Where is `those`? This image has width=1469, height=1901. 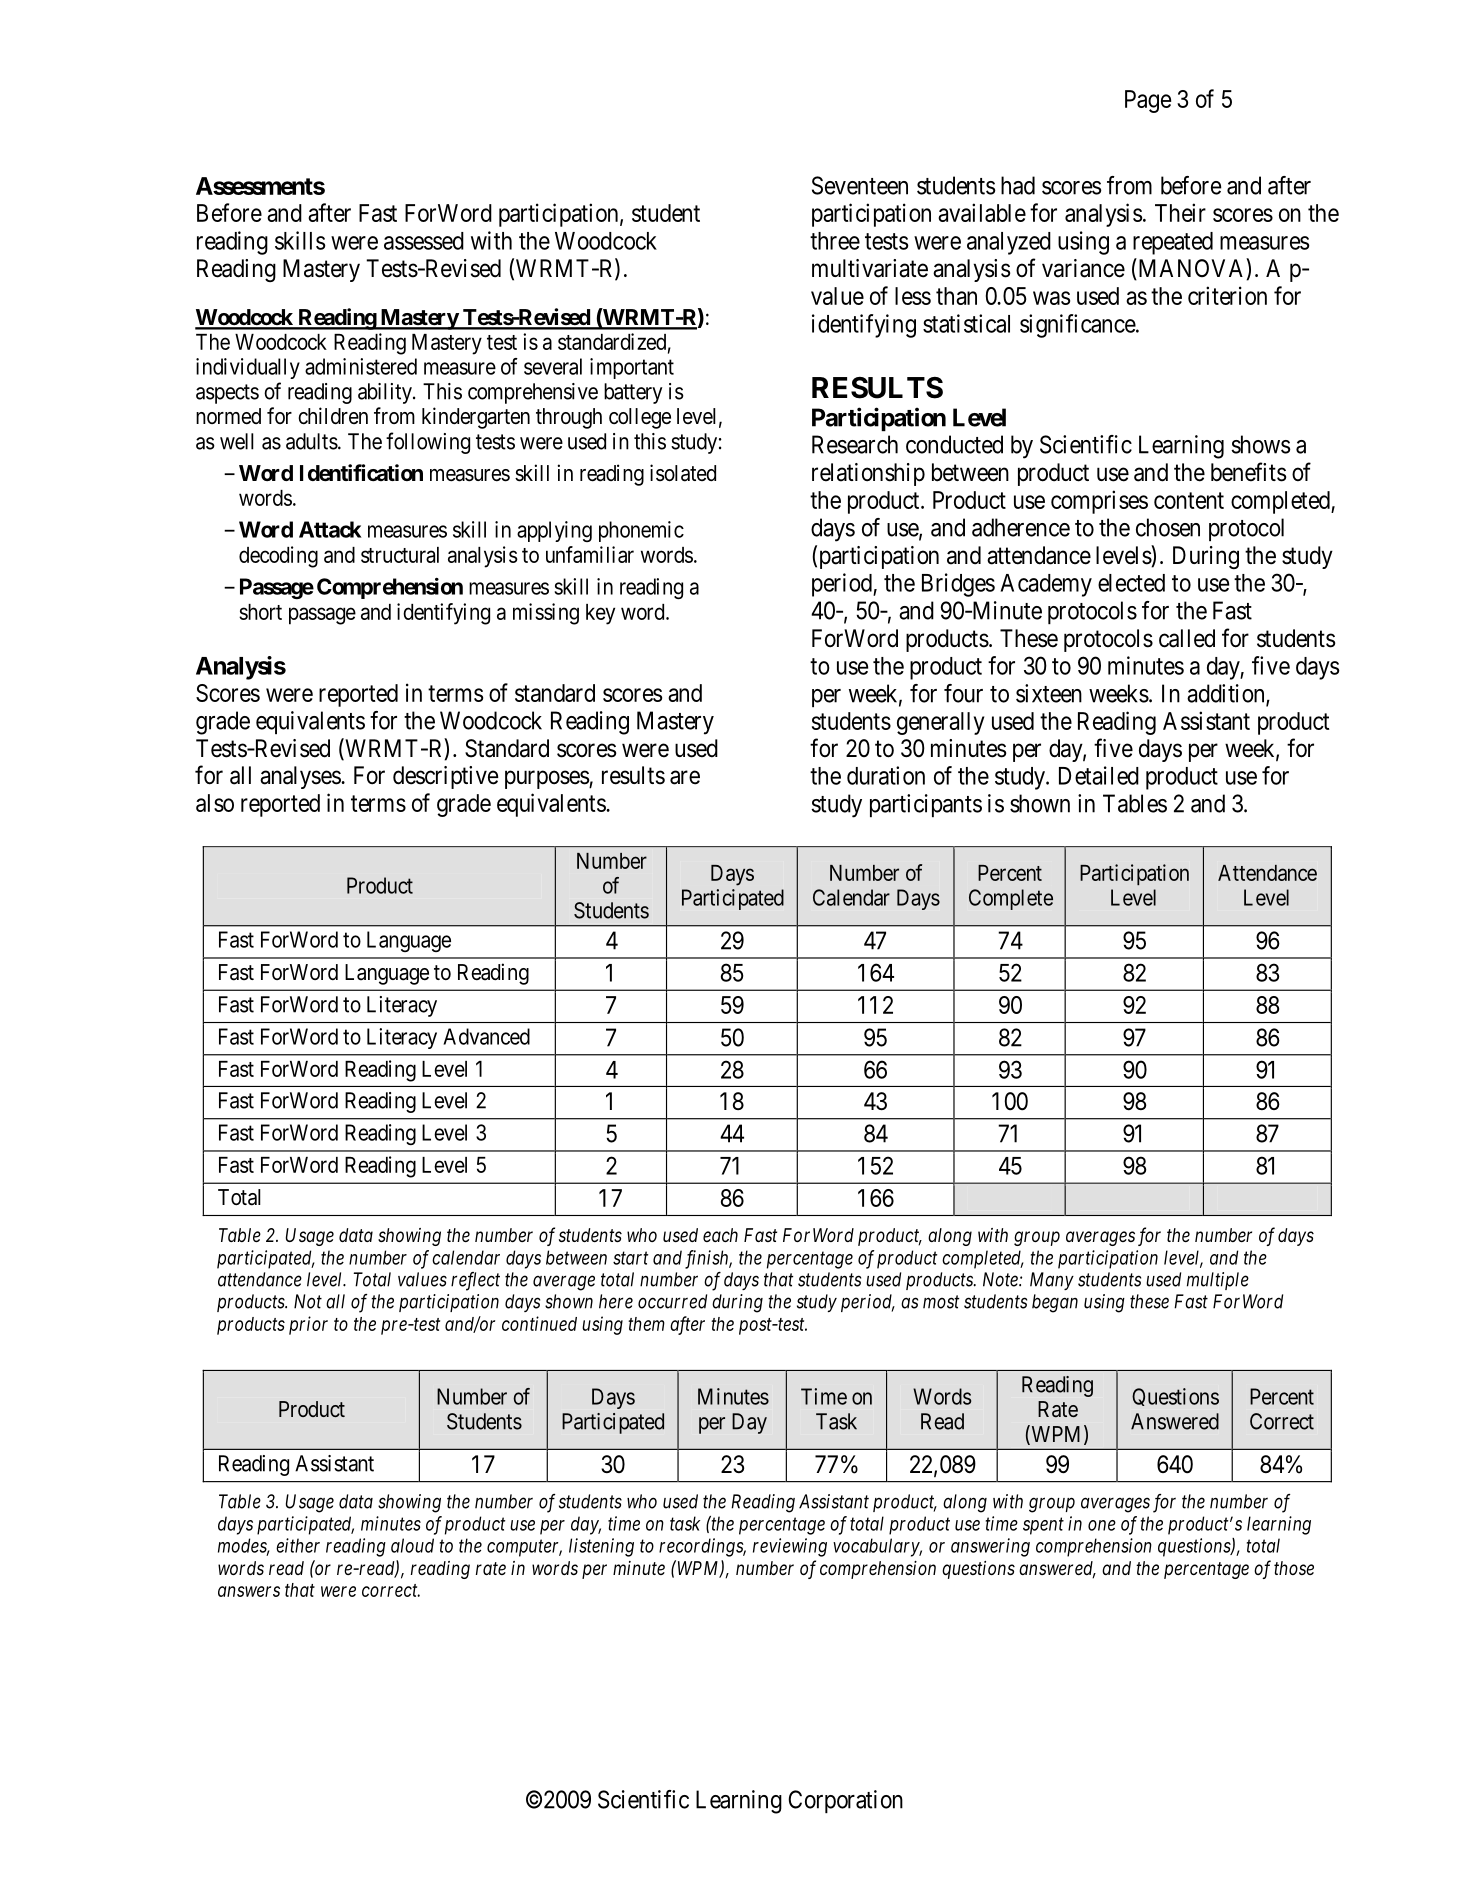 those is located at coordinates (1294, 1568).
